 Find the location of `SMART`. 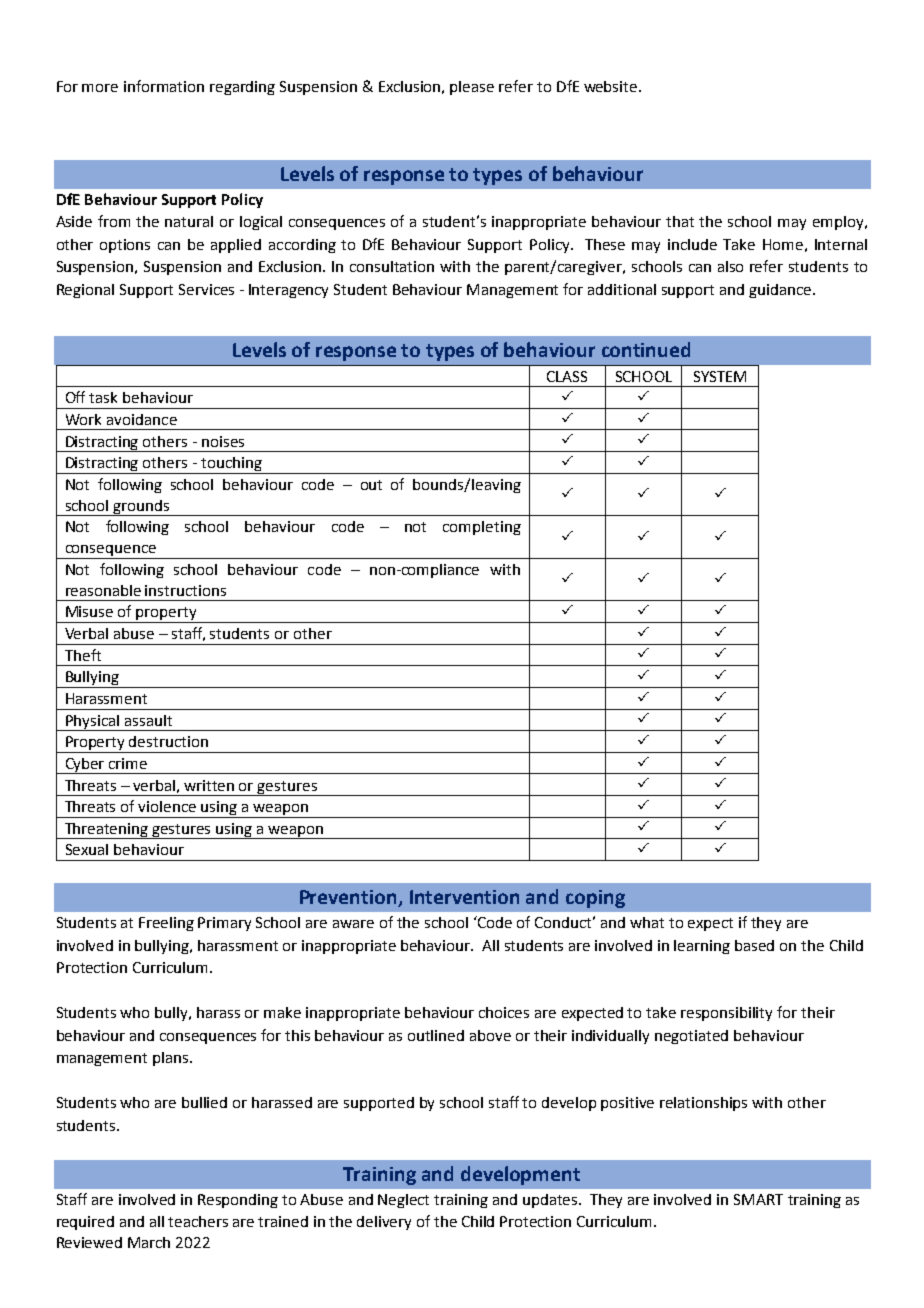

SMART is located at coordinates (758, 1199).
